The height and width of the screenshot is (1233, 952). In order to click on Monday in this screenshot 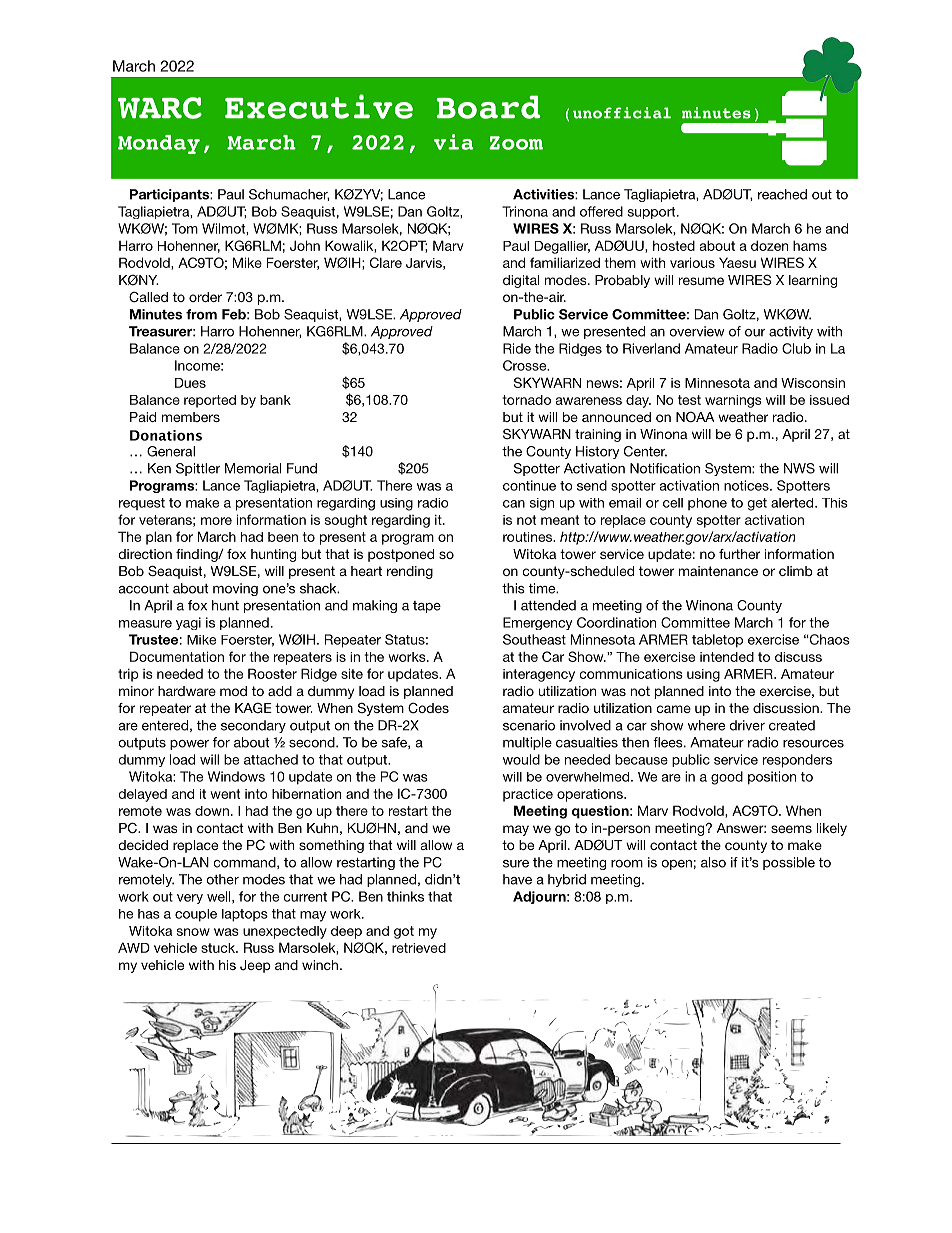, I will do `click(159, 144)`.
